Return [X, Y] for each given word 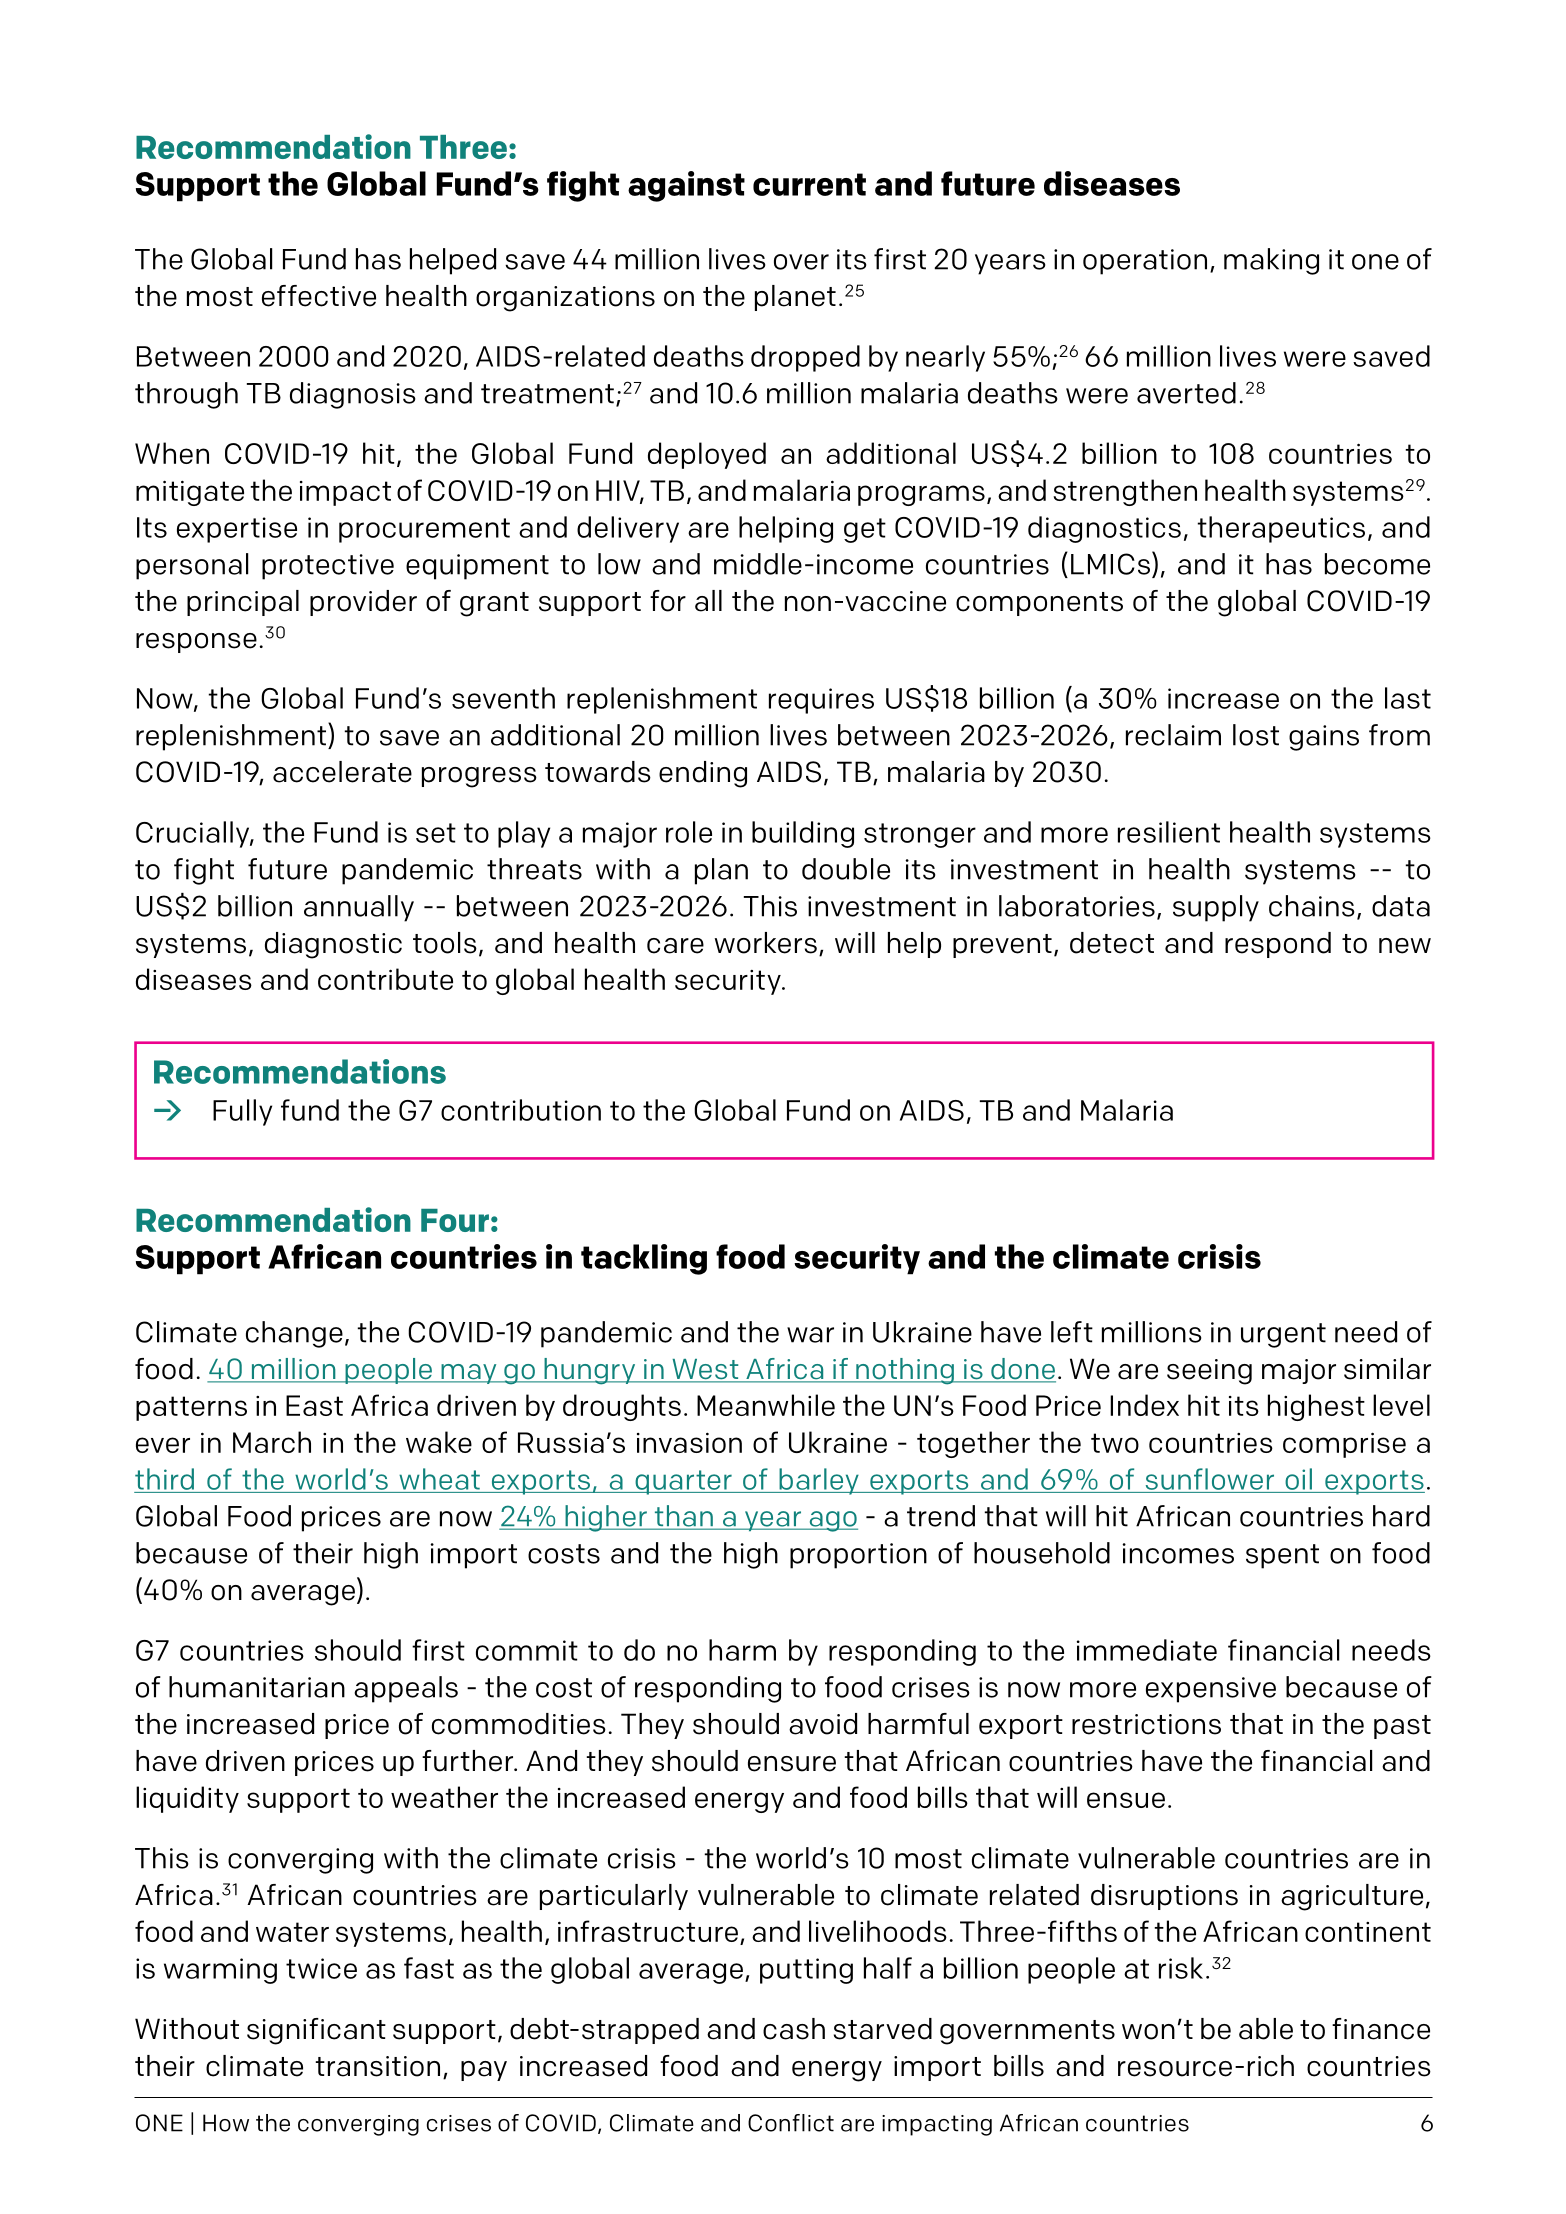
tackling [644, 1259]
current [809, 184]
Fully [242, 1112]
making [1271, 261]
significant [316, 2031]
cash [794, 2029]
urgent [1283, 1335]
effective [319, 296]
